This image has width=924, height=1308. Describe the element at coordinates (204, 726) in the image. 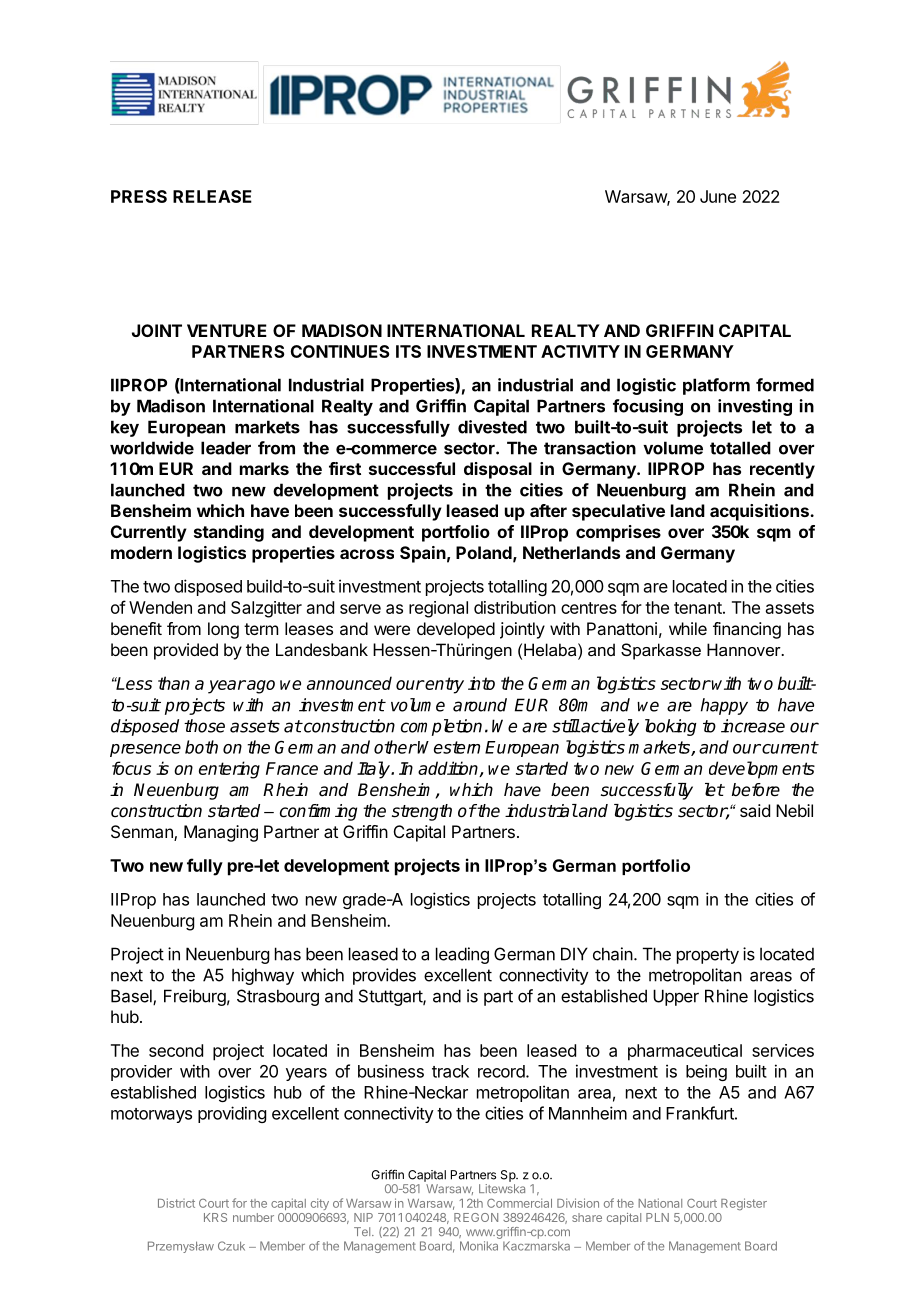

I see `those` at that location.
